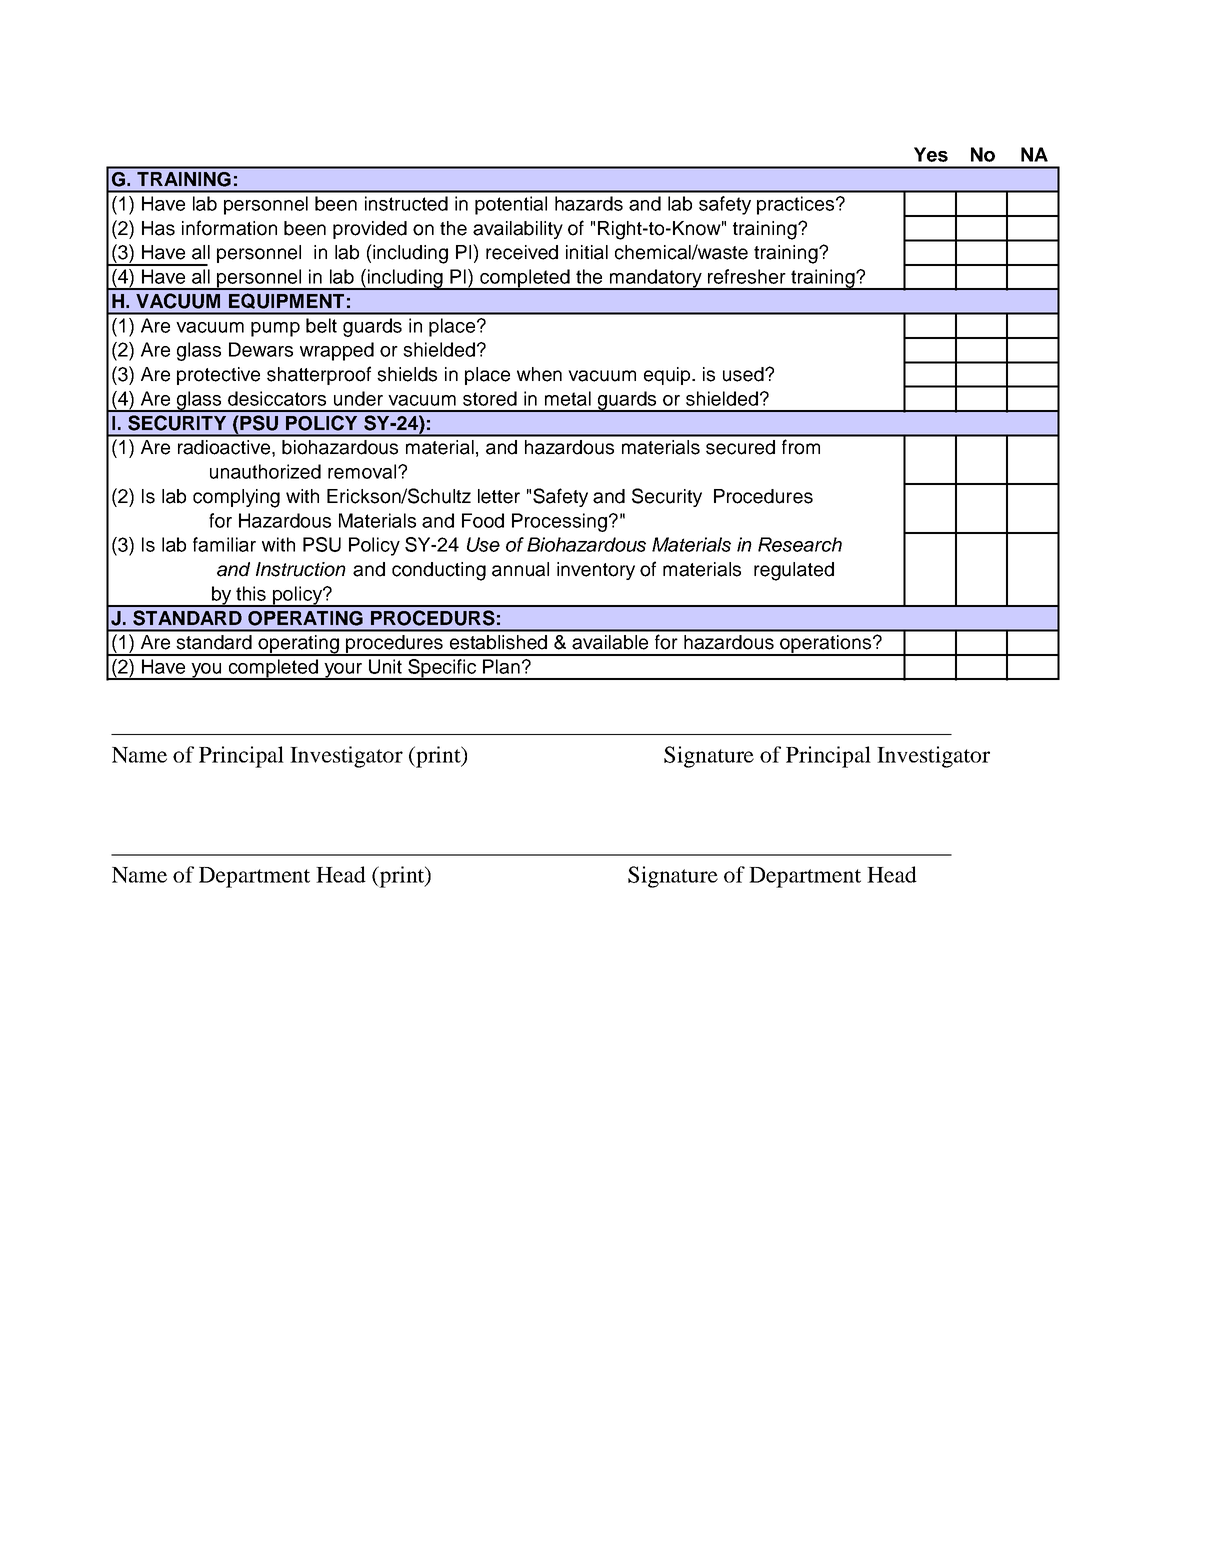 The image size is (1207, 1562). Describe the element at coordinates (225, 447) in the screenshot. I see `radioactive` at that location.
